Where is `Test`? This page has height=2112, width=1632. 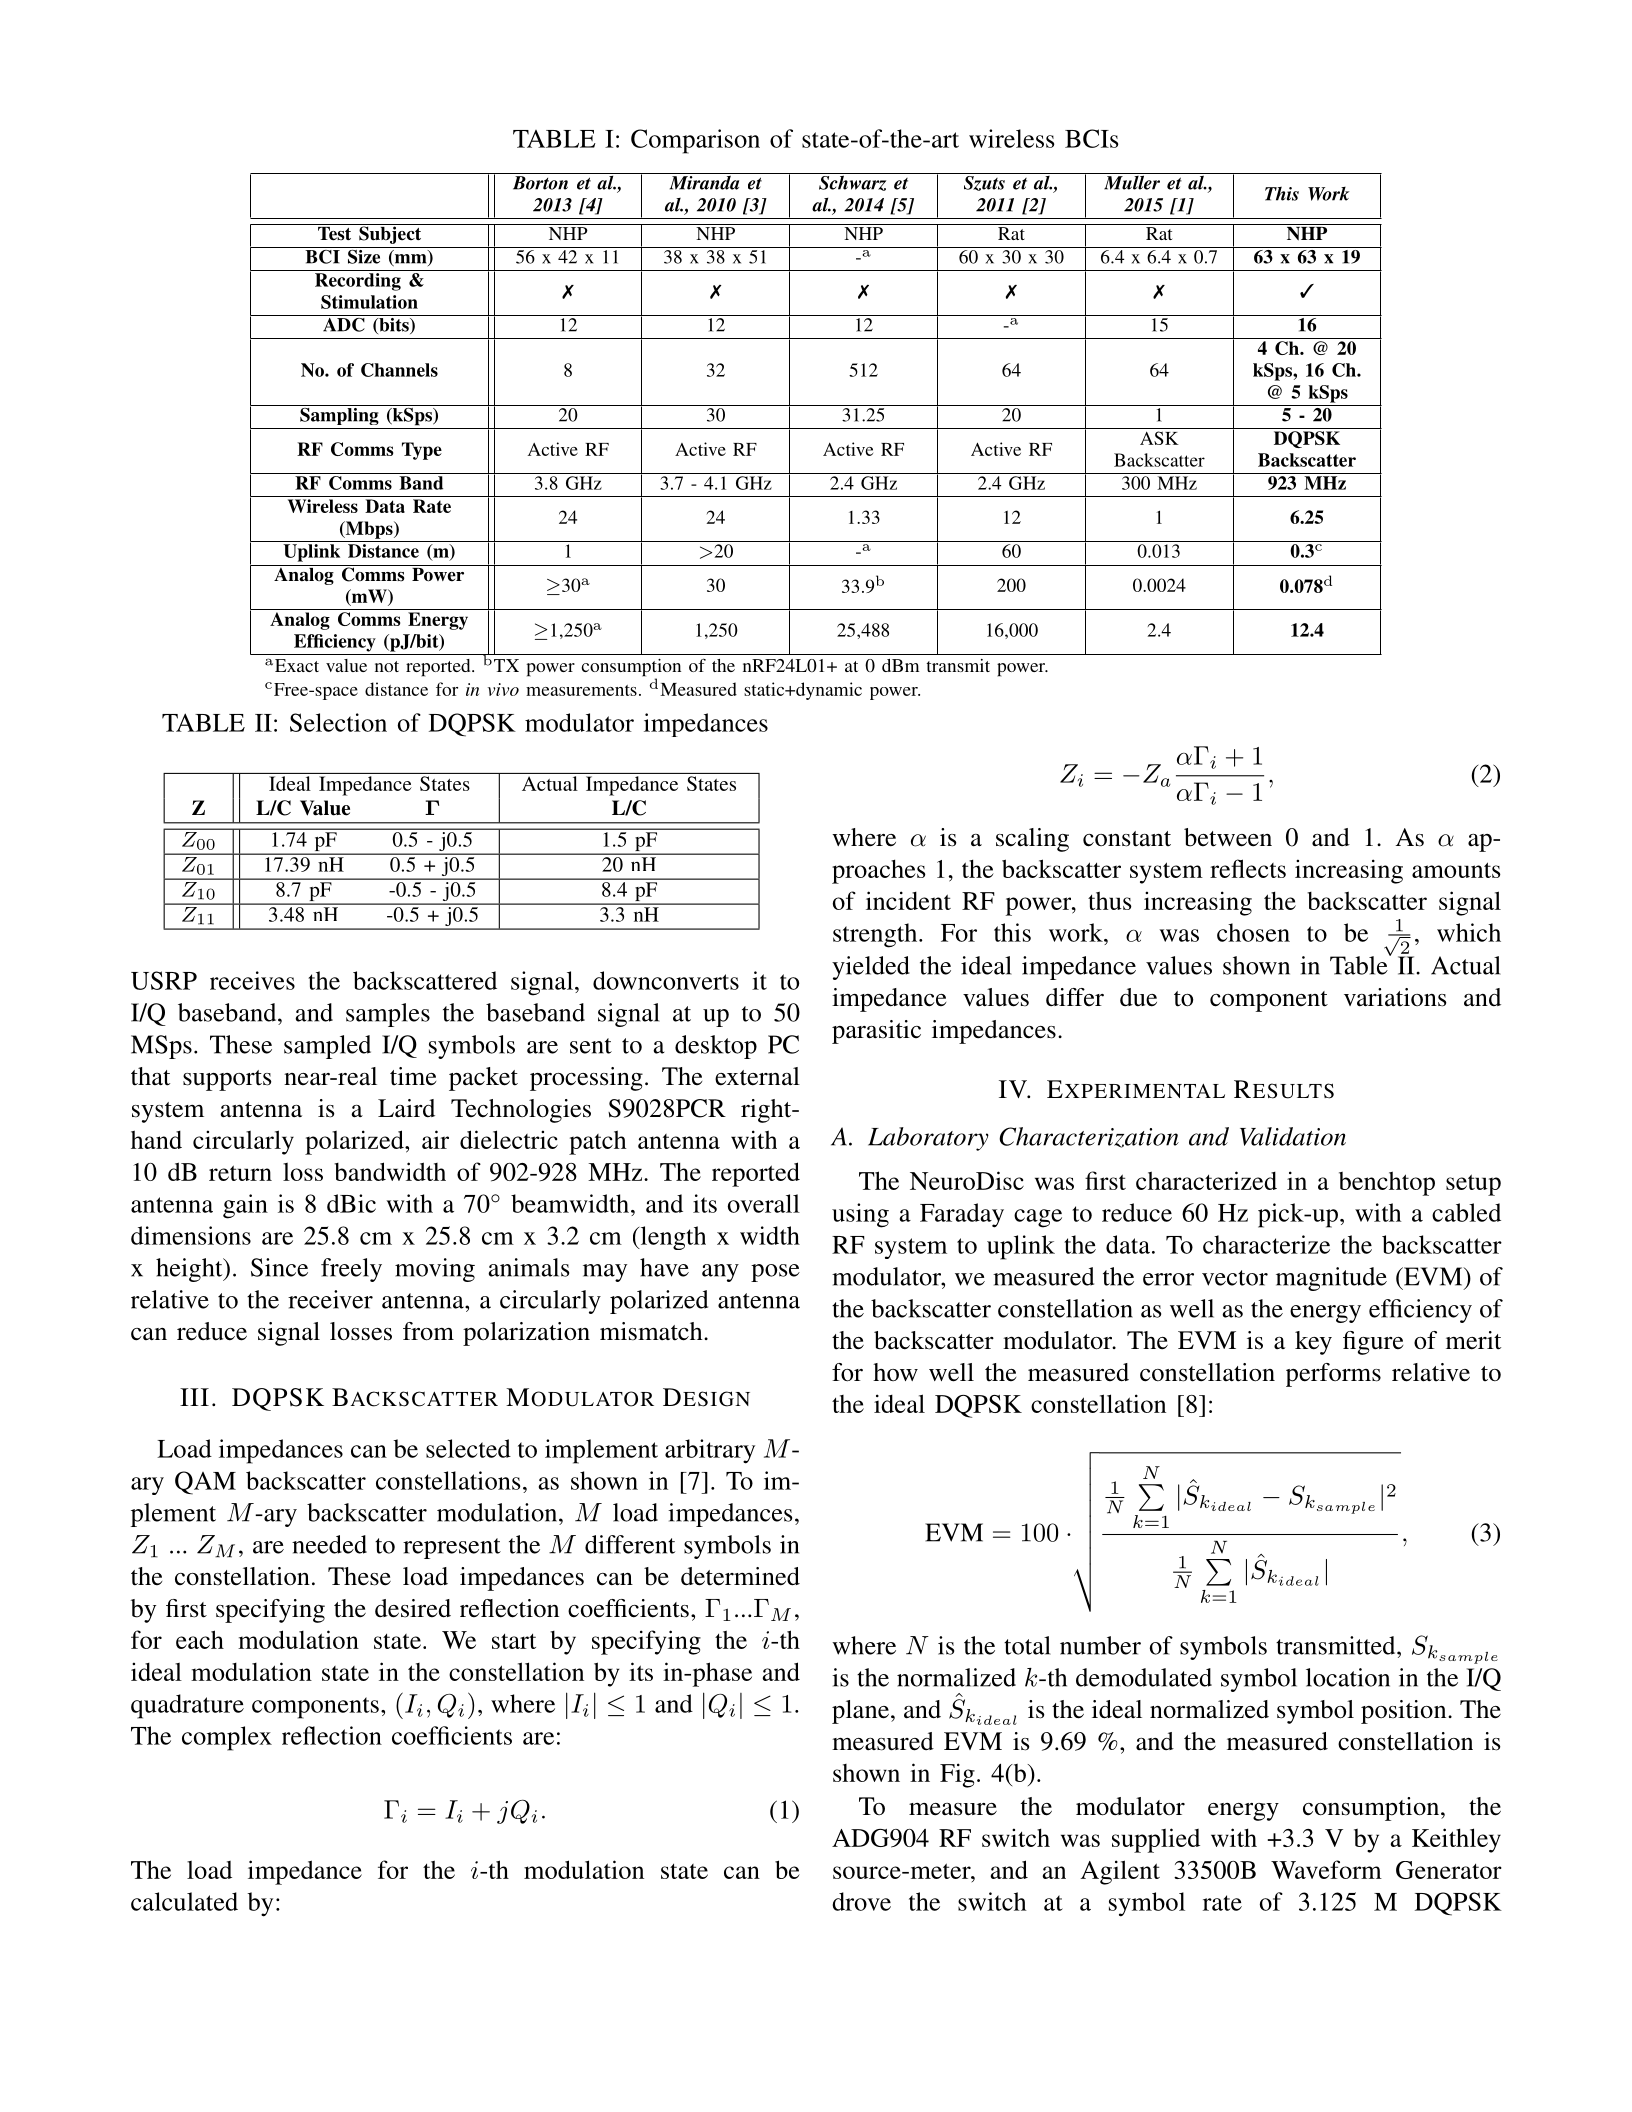
Test is located at coordinates (335, 232).
